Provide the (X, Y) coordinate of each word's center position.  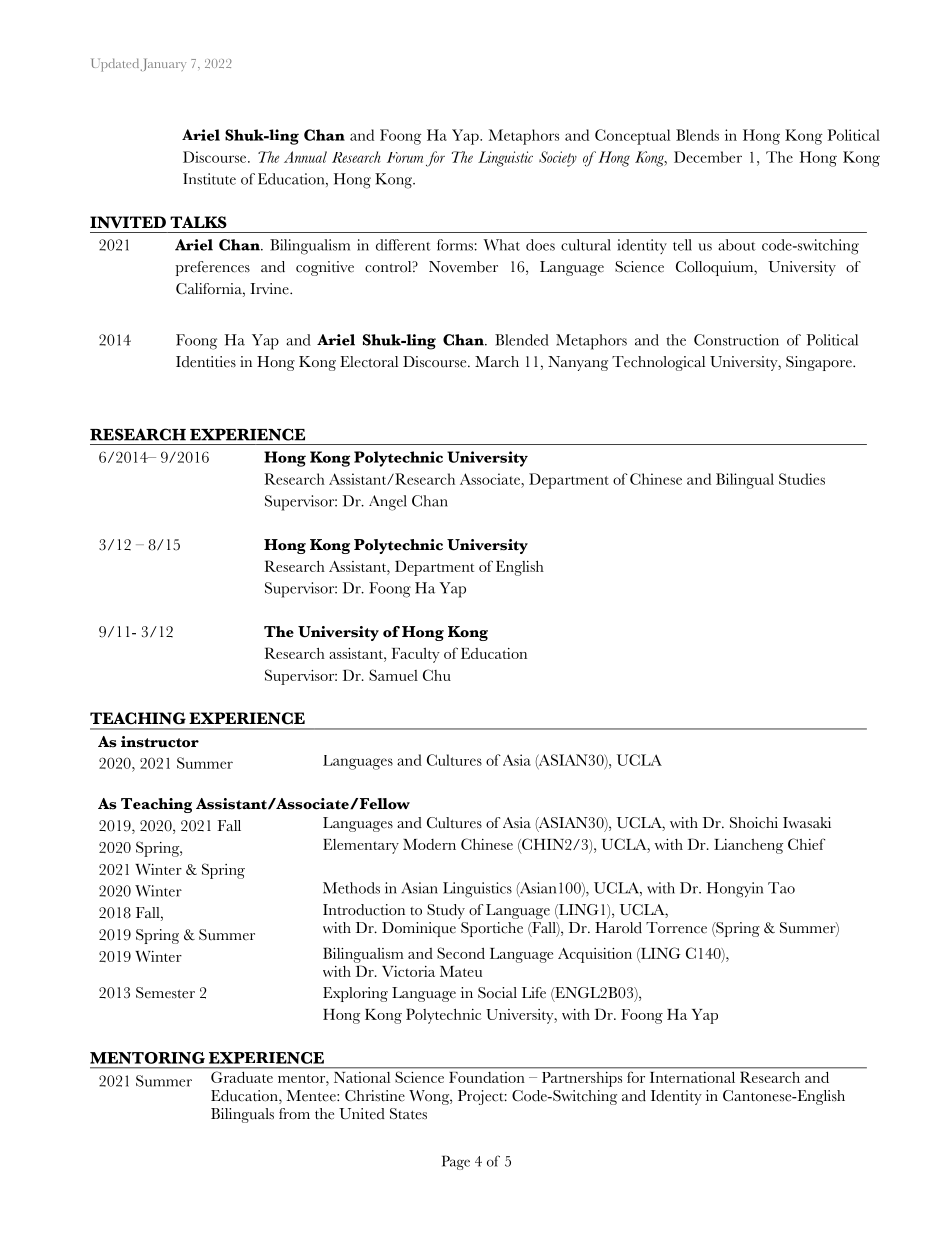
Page (456, 1162)
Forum (405, 157)
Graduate (242, 1077)
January (163, 64)
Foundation (486, 1077)
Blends (697, 135)
